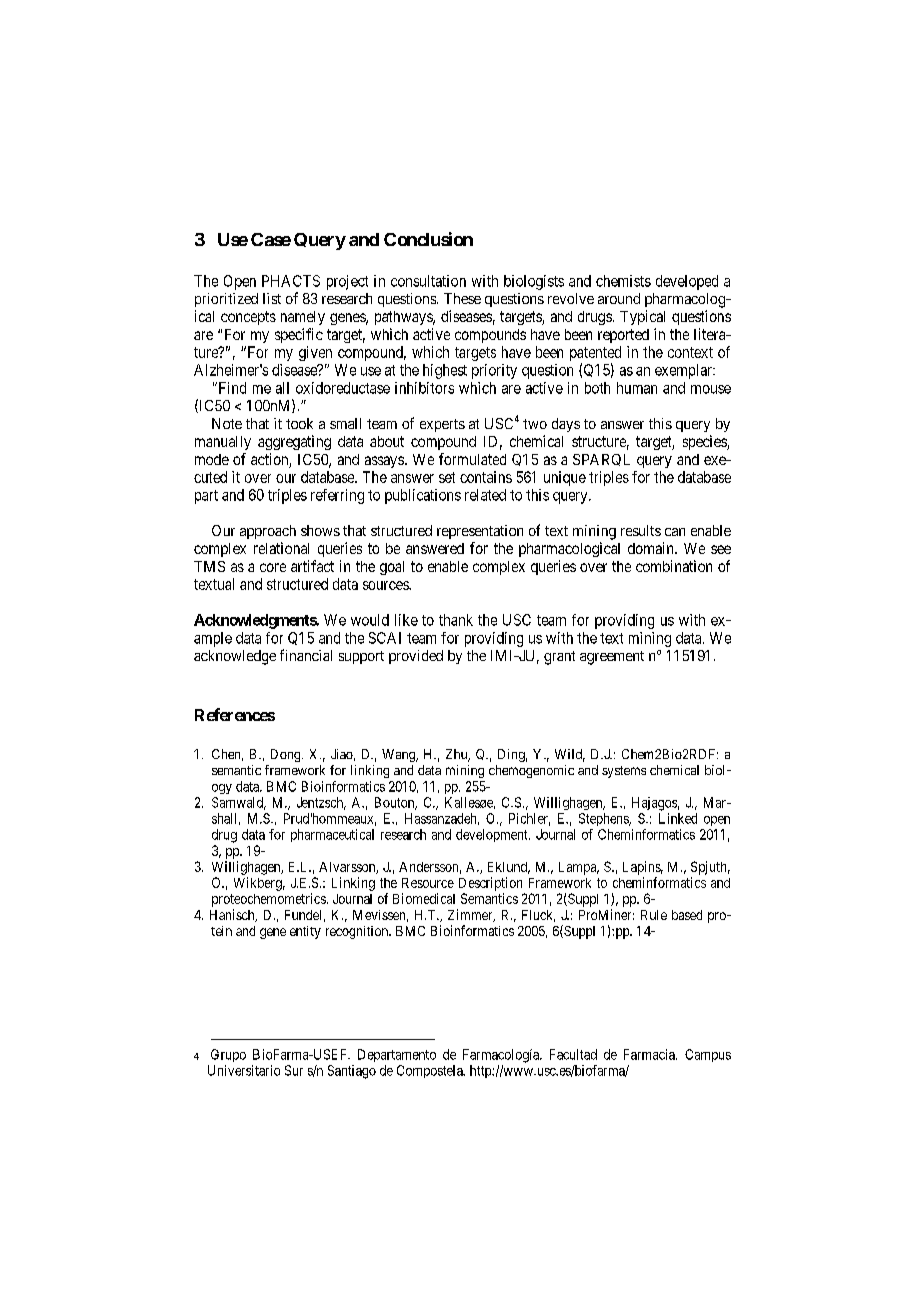 The width and height of the screenshot is (924, 1308). Describe the element at coordinates (493, 835) in the screenshot. I see `development` at that location.
